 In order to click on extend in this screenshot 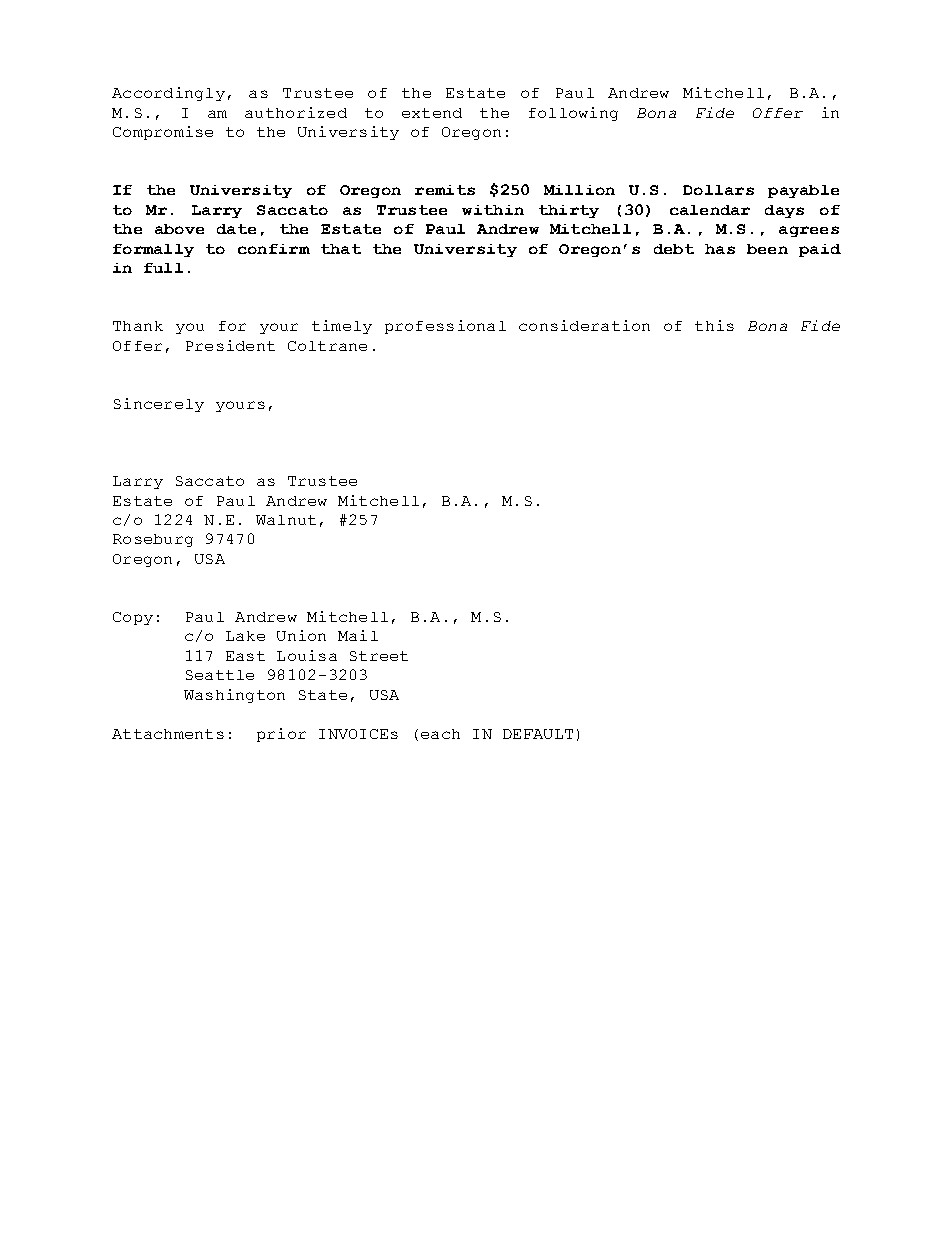, I will do `click(432, 113)`.
